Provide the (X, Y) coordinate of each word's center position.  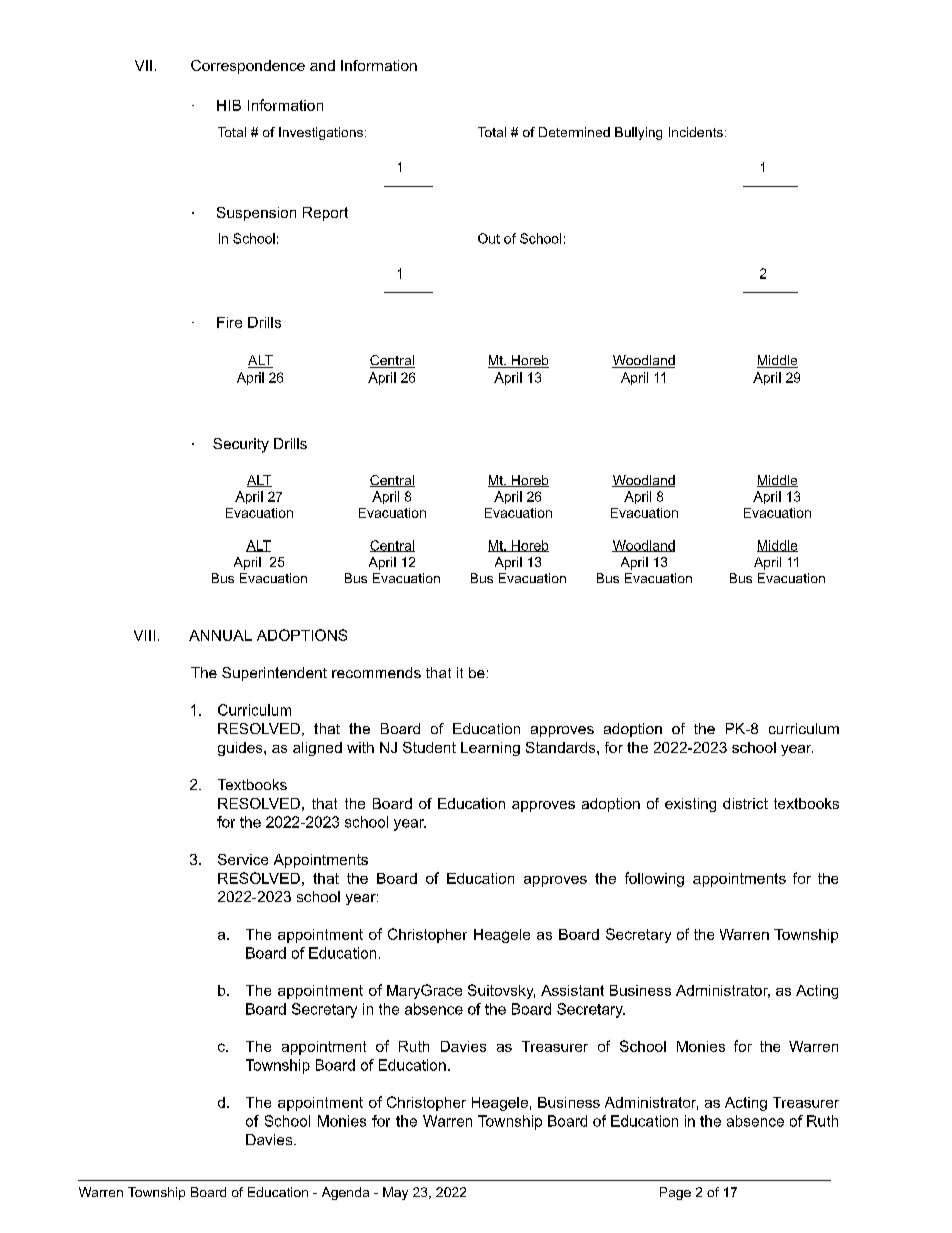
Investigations (321, 133)
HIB (229, 105)
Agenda (345, 1193)
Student (429, 747)
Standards (562, 747)
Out (489, 238)
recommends (376, 672)
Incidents (696, 132)
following (654, 879)
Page (675, 1193)
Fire (229, 322)
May (395, 1193)
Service (243, 859)
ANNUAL (220, 635)
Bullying (638, 133)
